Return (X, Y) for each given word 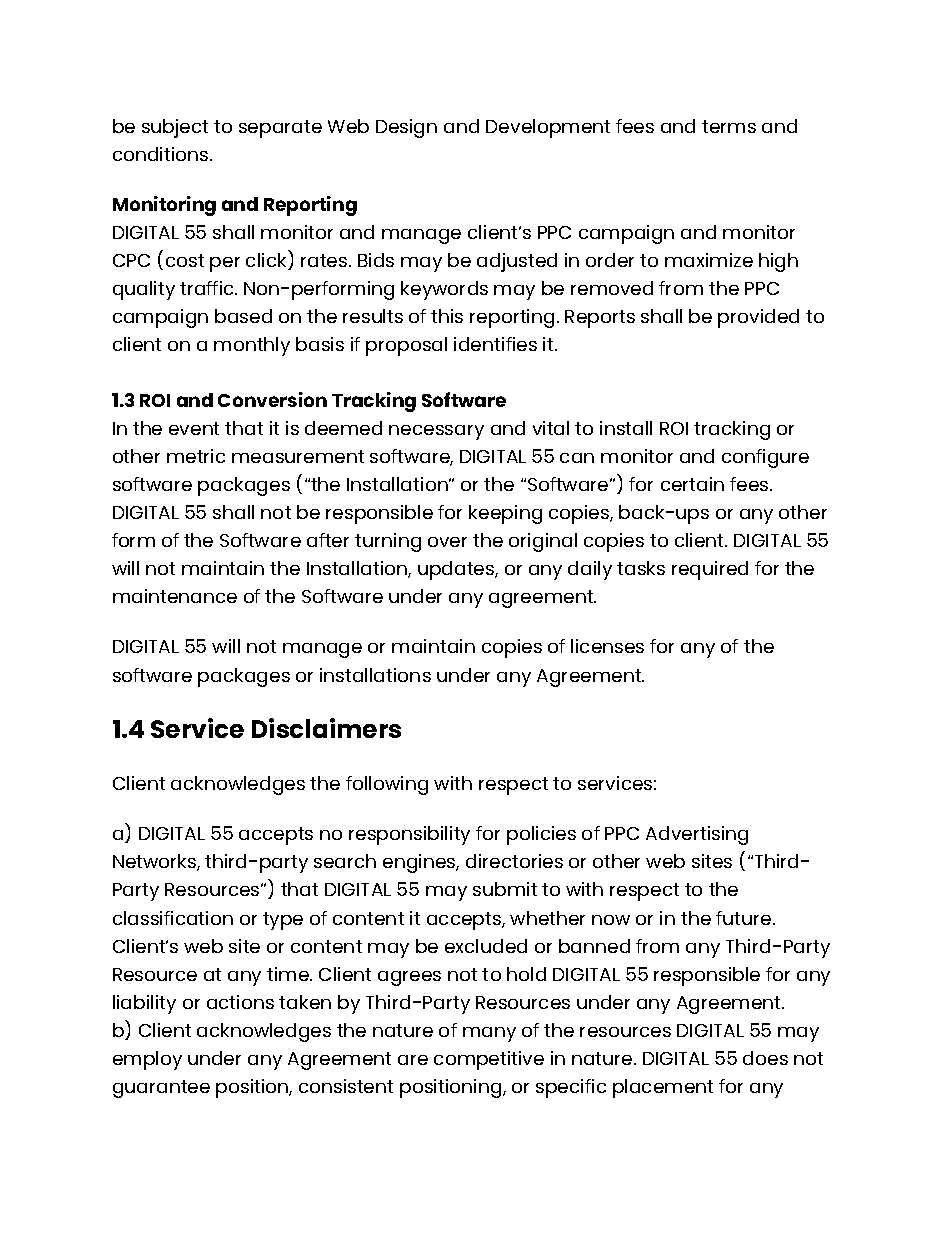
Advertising (697, 835)
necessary (436, 432)
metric (196, 456)
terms (729, 126)
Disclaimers (326, 728)
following (387, 785)
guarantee (161, 1089)
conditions (162, 154)
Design (406, 128)
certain (692, 484)
